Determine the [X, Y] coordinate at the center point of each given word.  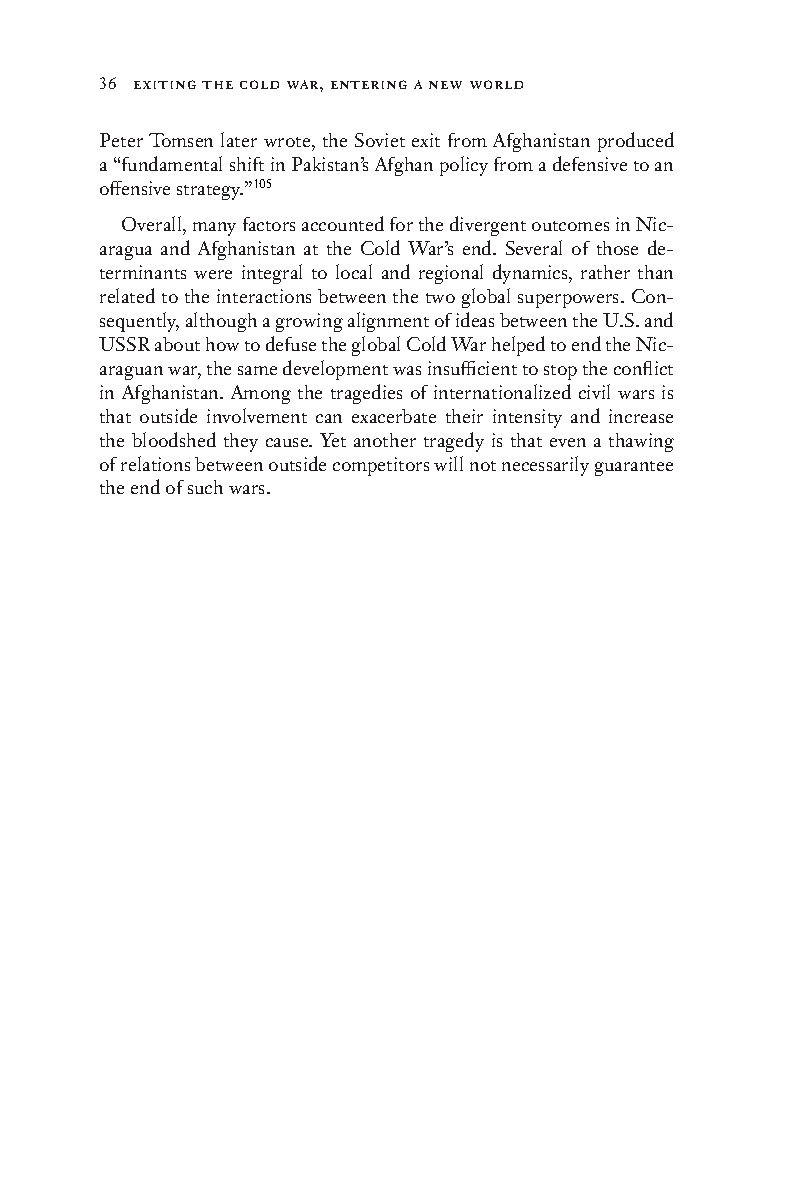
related [127, 295]
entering [369, 84]
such [205, 487]
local [354, 271]
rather [605, 272]
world [496, 84]
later [239, 139]
